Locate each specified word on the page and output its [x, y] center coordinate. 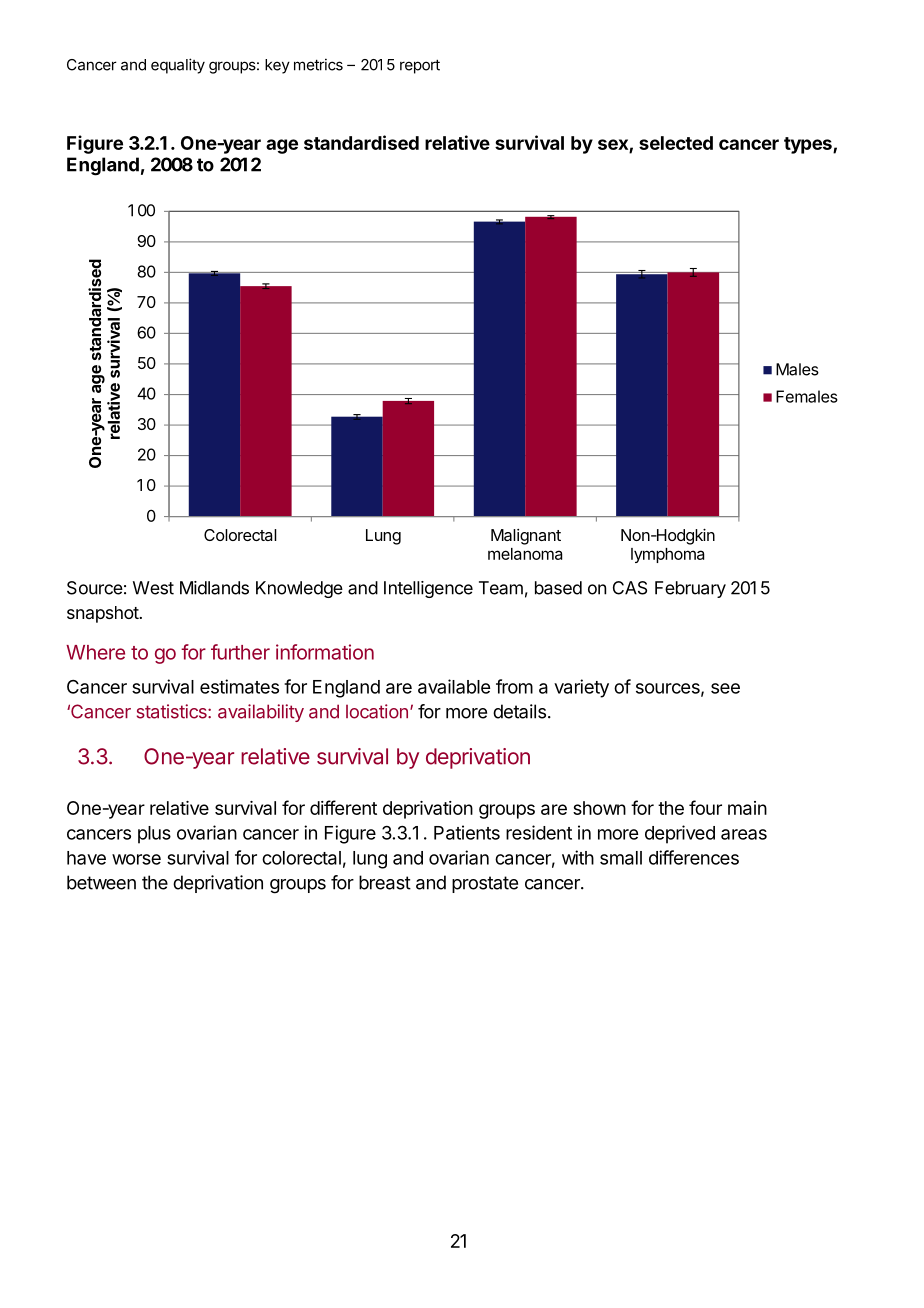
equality [178, 66]
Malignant [526, 537]
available [454, 686]
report [420, 66]
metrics [318, 64]
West [153, 588]
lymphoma [667, 555]
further [240, 652]
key [277, 66]
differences [694, 857]
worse [136, 859]
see [725, 688]
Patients [467, 832]
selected [676, 143]
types [809, 145]
